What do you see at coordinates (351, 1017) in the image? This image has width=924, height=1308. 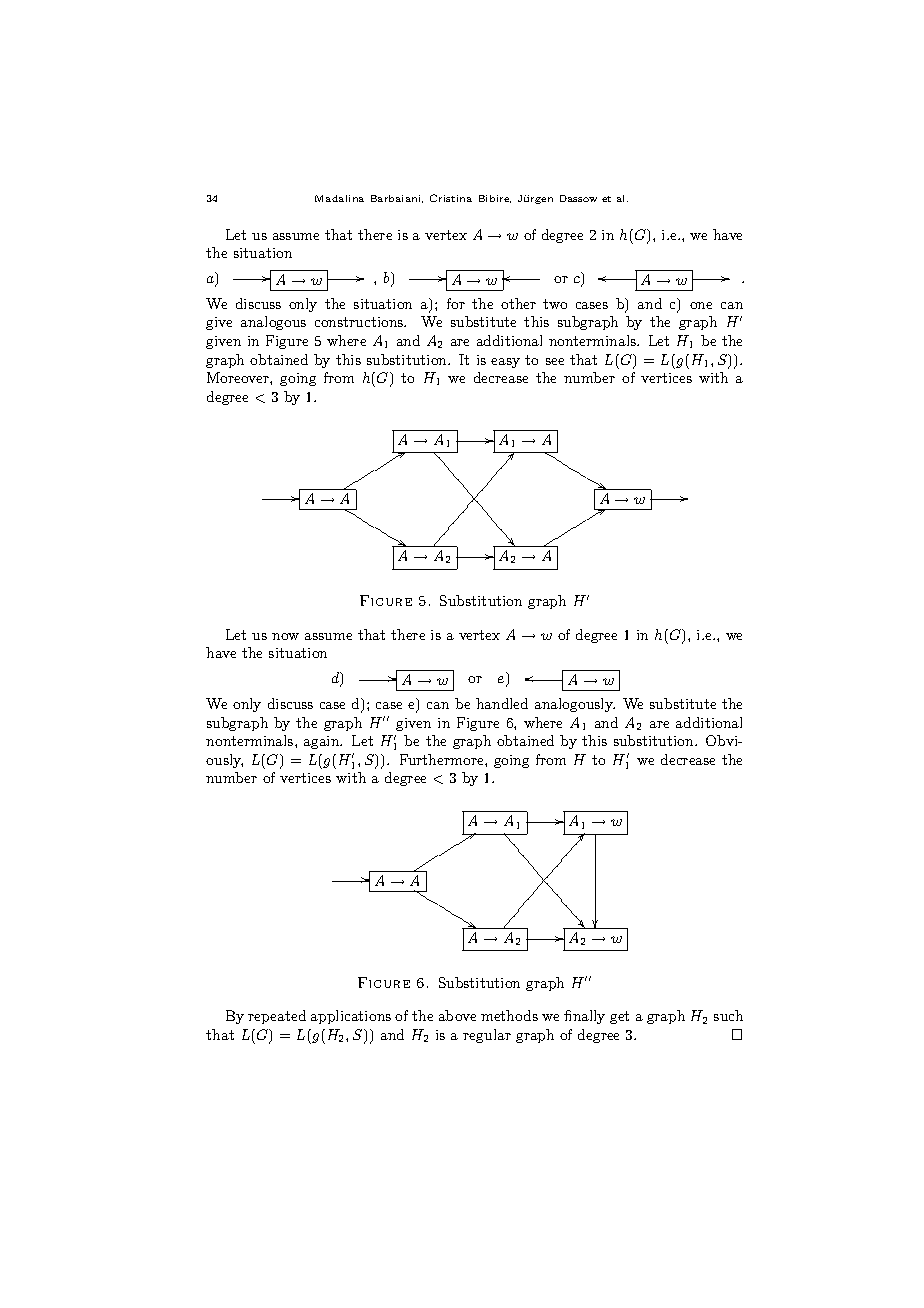 I see `applications` at bounding box center [351, 1017].
